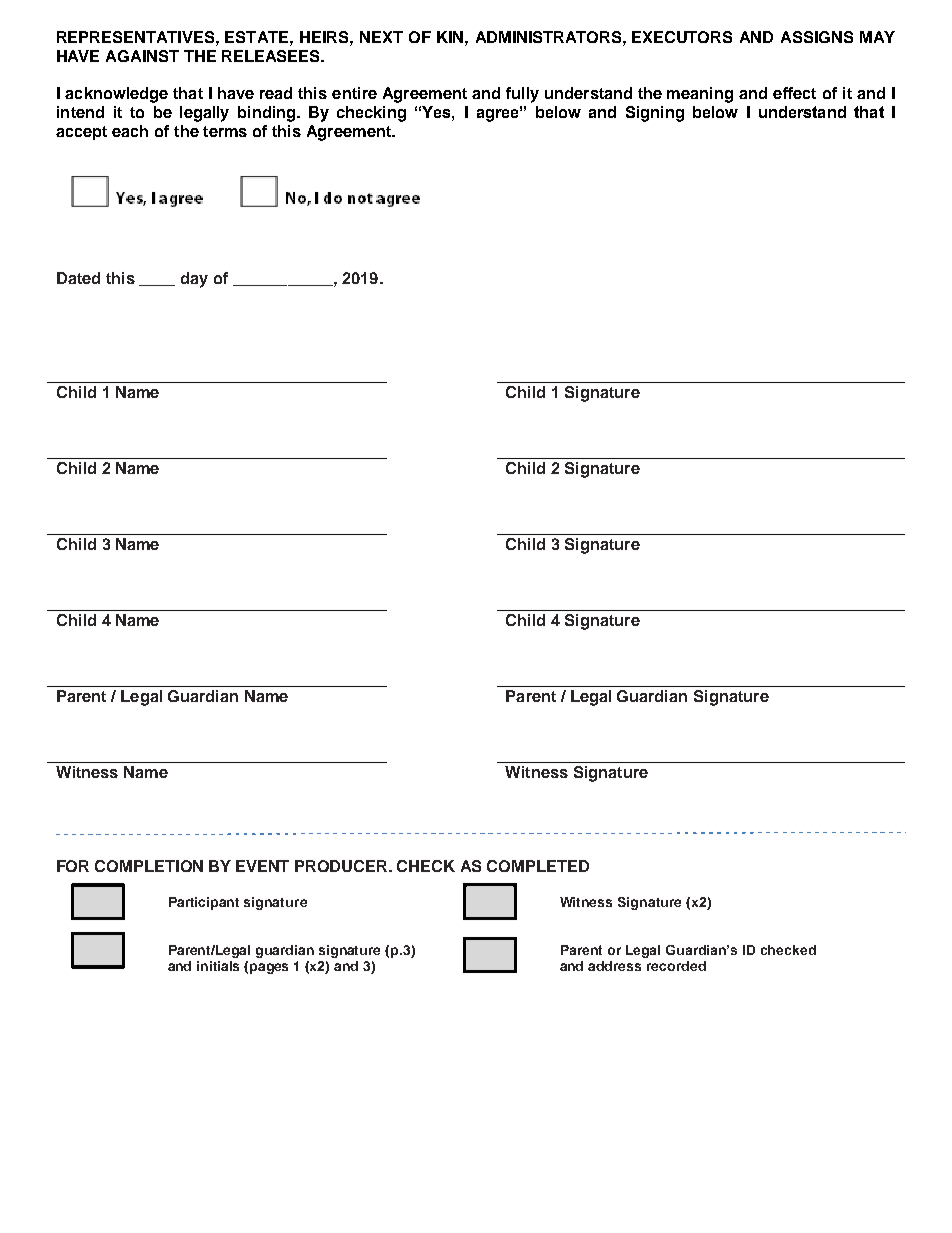 The width and height of the screenshot is (952, 1233). I want to click on day, so click(194, 280).
